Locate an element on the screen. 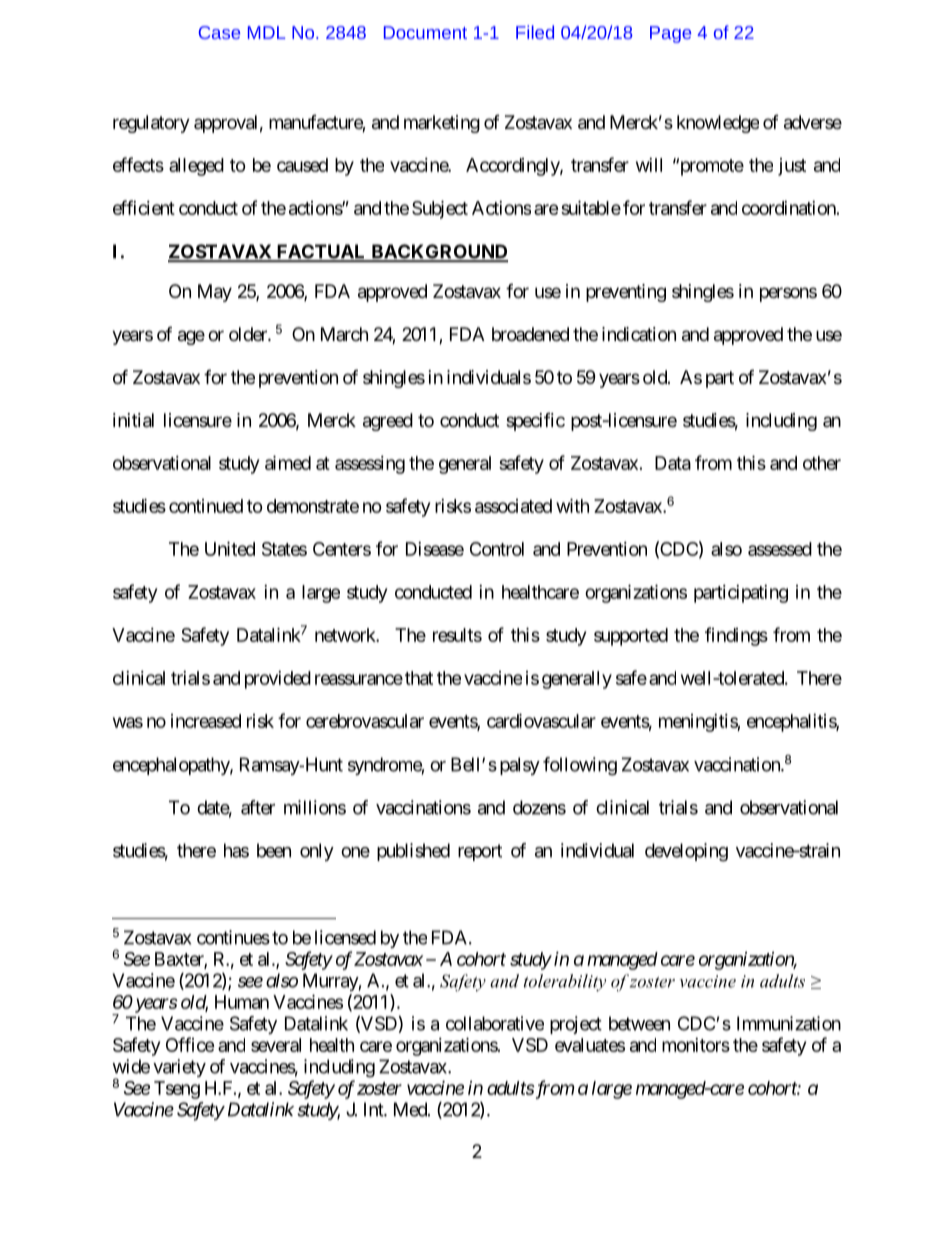 This screenshot has width=952, height=1233. Page is located at coordinates (670, 34).
